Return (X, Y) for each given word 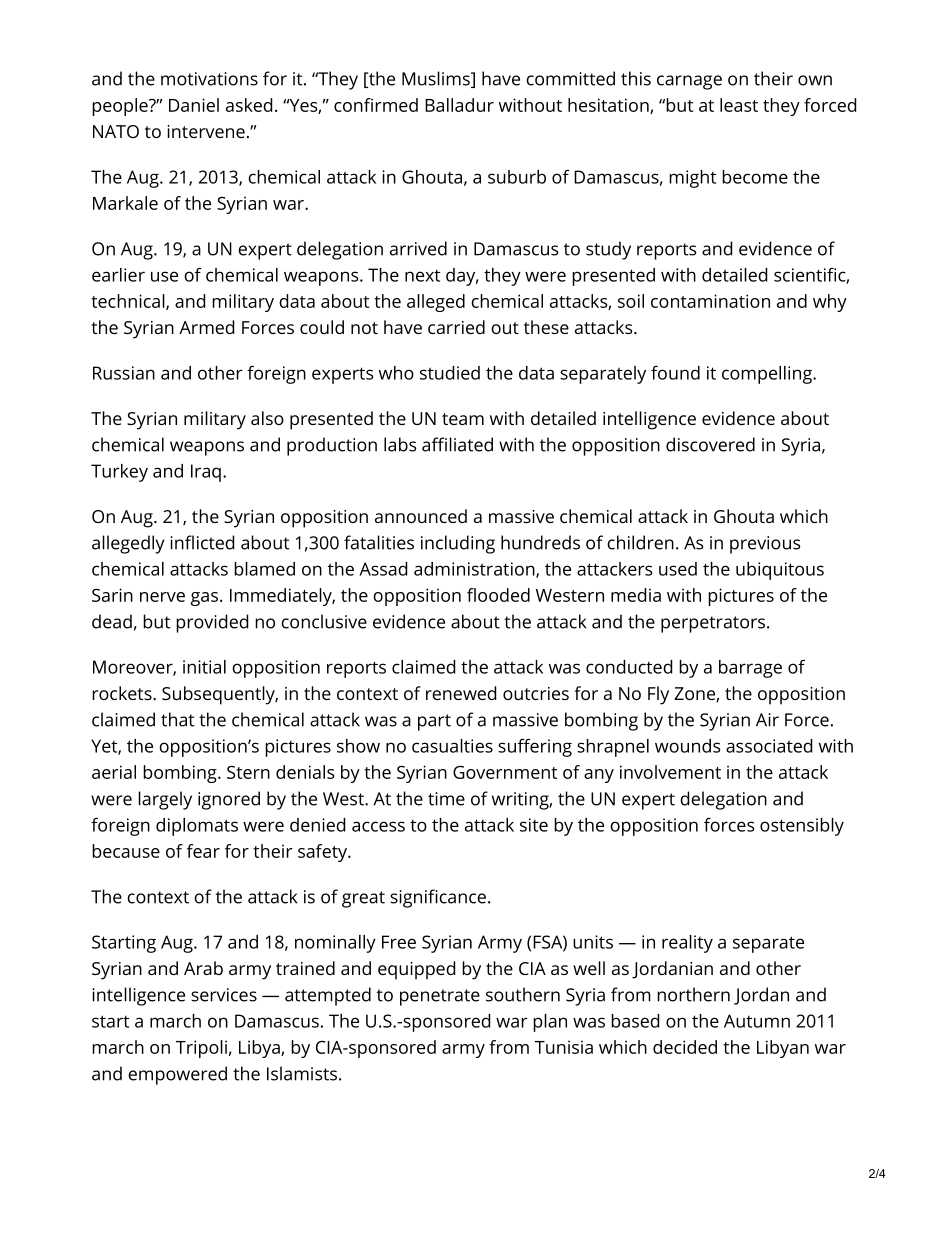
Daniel (194, 105)
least (739, 105)
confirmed (376, 105)
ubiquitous (780, 571)
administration (475, 570)
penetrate (440, 997)
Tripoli (201, 1049)
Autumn (757, 1021)
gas (204, 599)
